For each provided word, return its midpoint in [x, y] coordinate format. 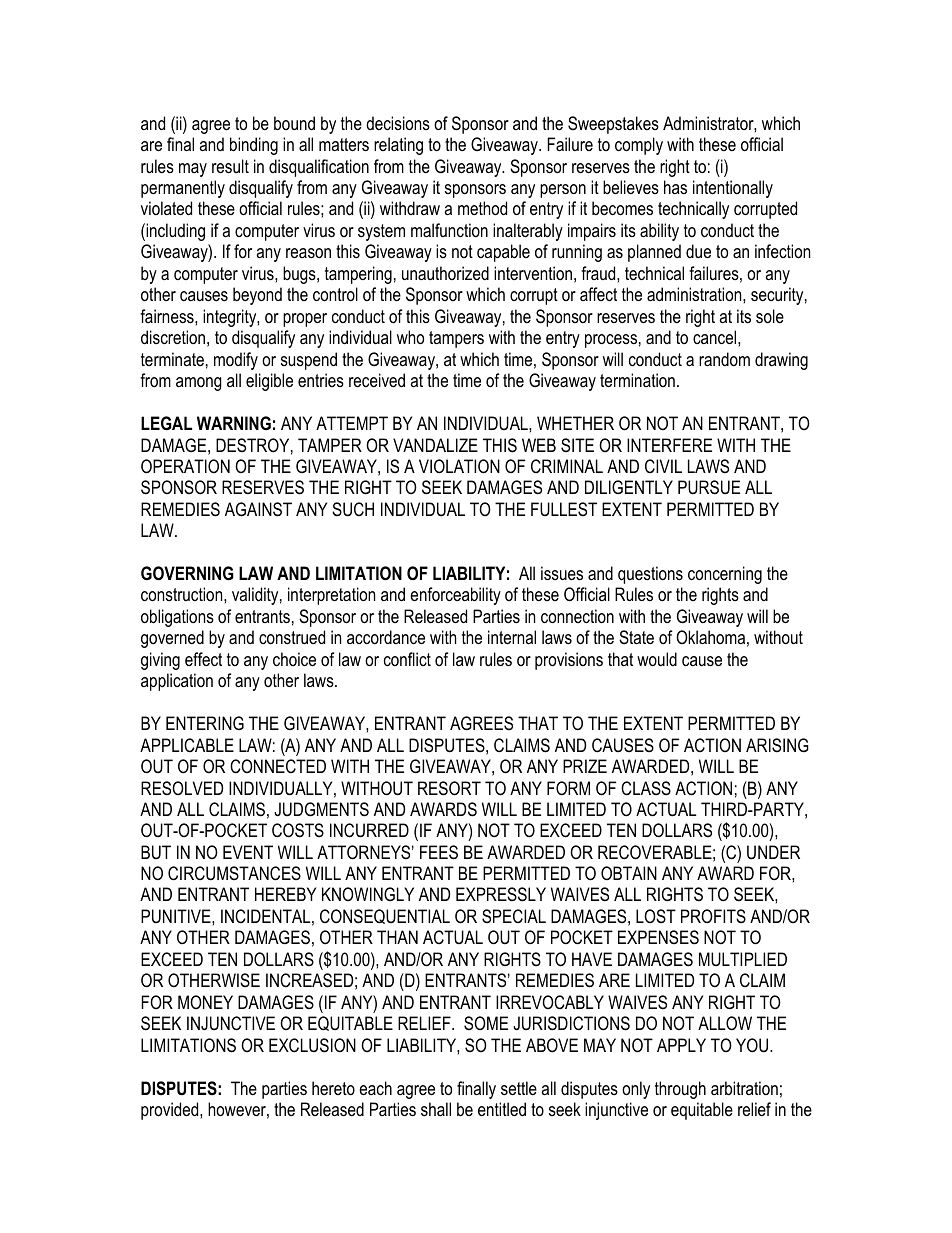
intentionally [733, 189]
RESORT [449, 788]
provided [171, 1111]
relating [398, 146]
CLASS [646, 788]
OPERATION [185, 466]
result [230, 166]
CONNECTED [278, 766]
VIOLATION [459, 466]
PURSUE [709, 487]
